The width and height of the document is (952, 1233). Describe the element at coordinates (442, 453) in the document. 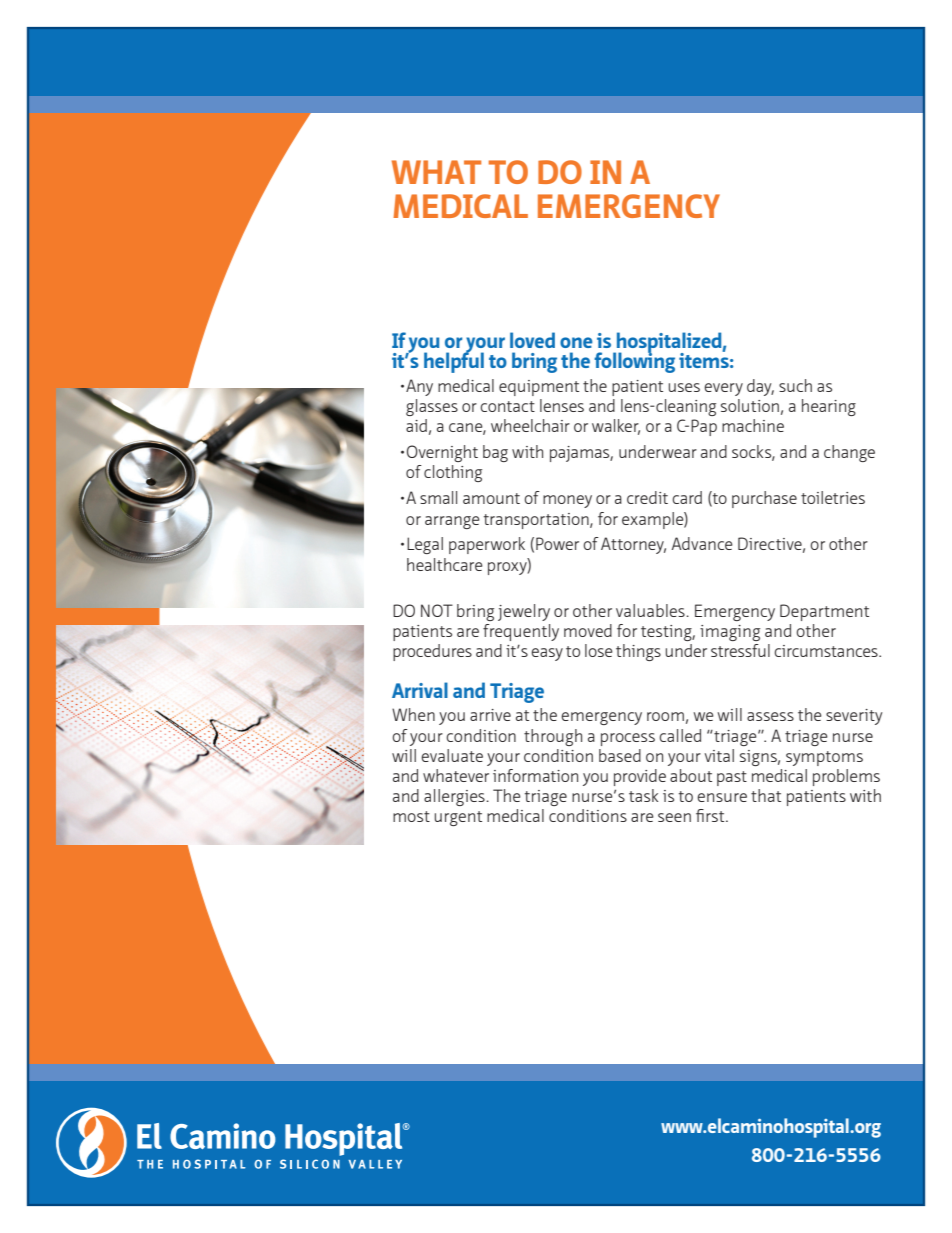

I see `Overnight` at that location.
